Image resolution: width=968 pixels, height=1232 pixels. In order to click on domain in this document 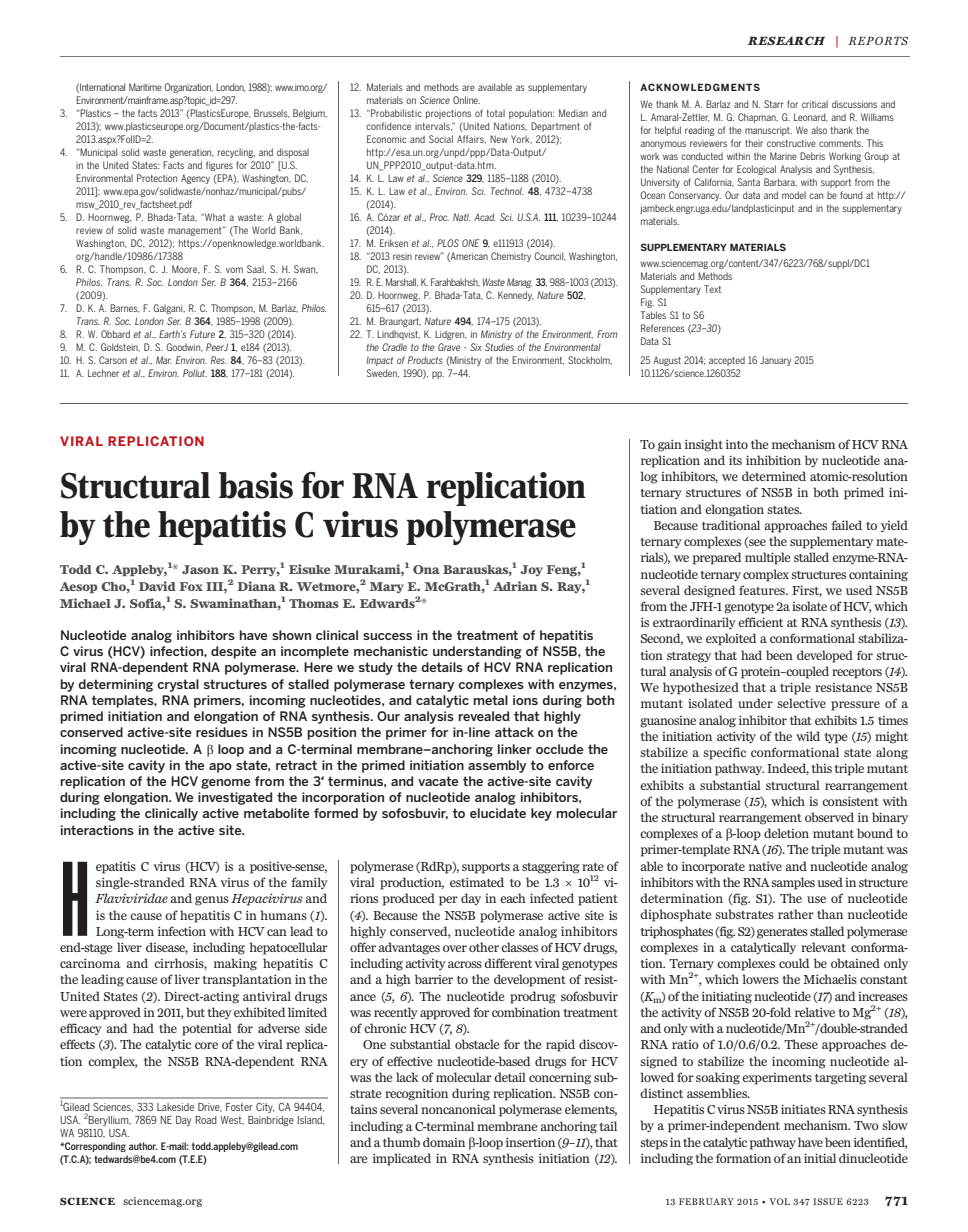, I will do `click(444, 1142)`.
